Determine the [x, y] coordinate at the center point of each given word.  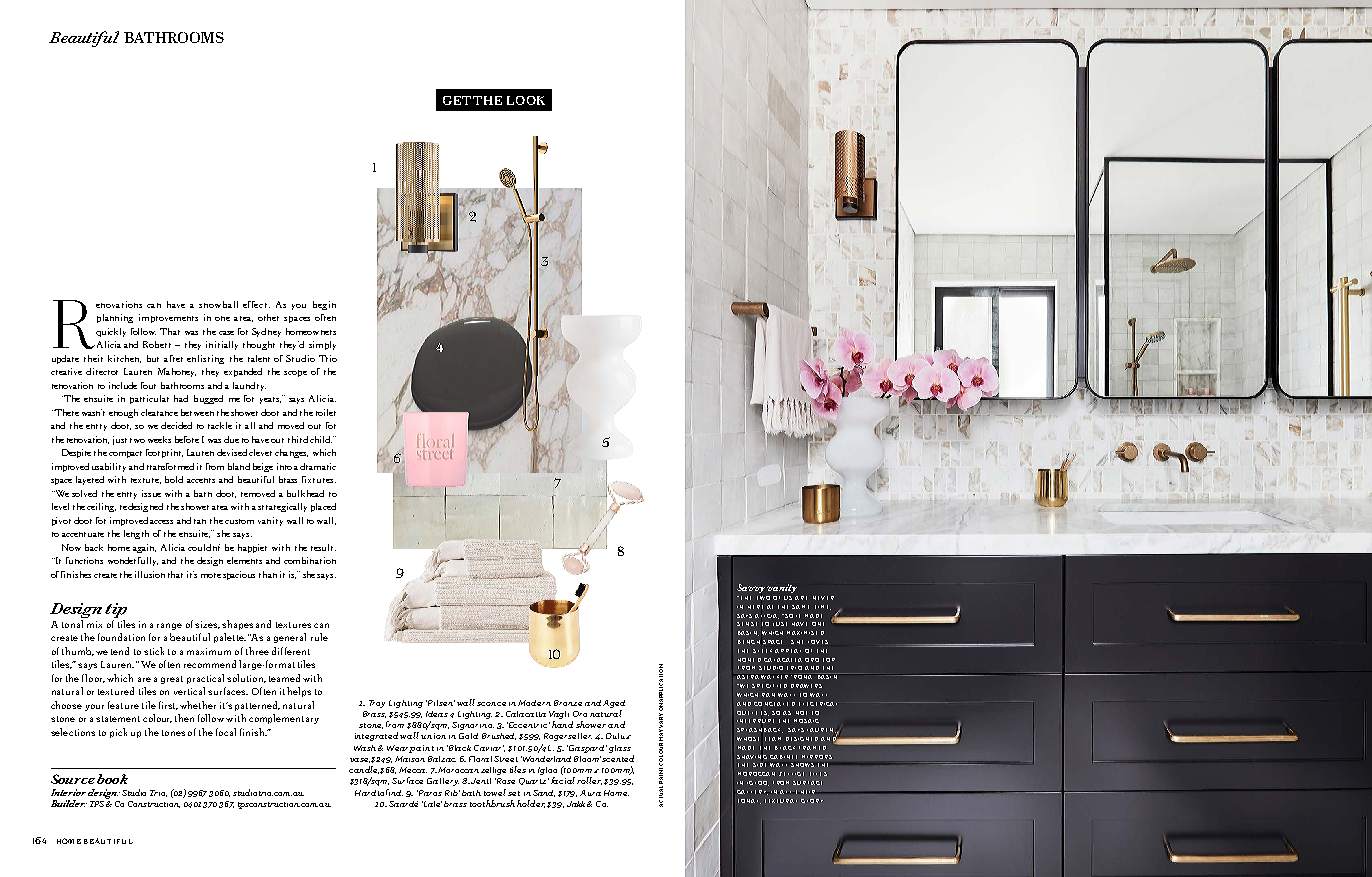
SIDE [759, 765]
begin [324, 305]
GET [457, 100]
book [112, 779]
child [321, 439]
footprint [164, 453]
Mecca [413, 770]
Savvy [751, 588]
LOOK [526, 100]
